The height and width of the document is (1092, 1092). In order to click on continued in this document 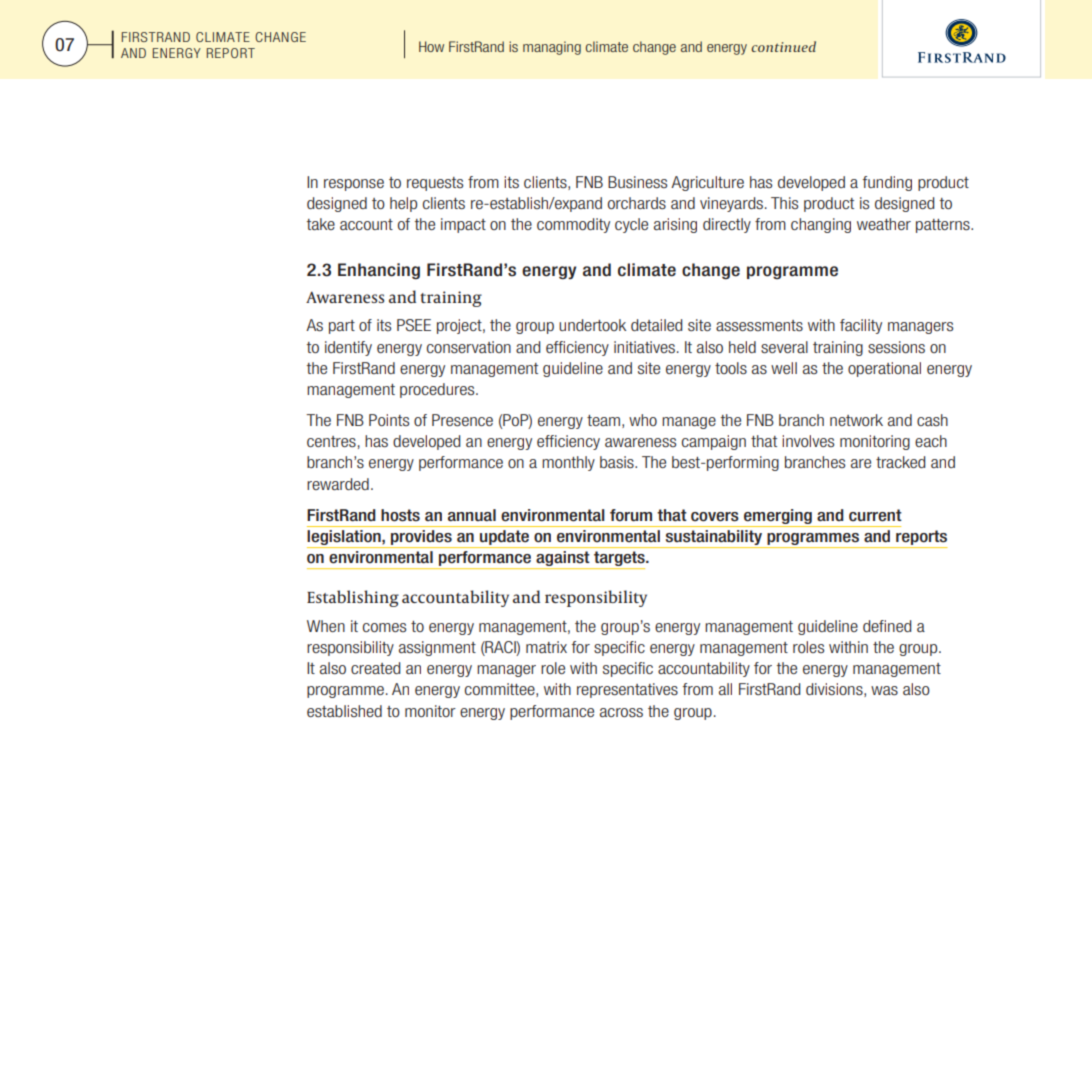, I will do `click(783, 46)`.
